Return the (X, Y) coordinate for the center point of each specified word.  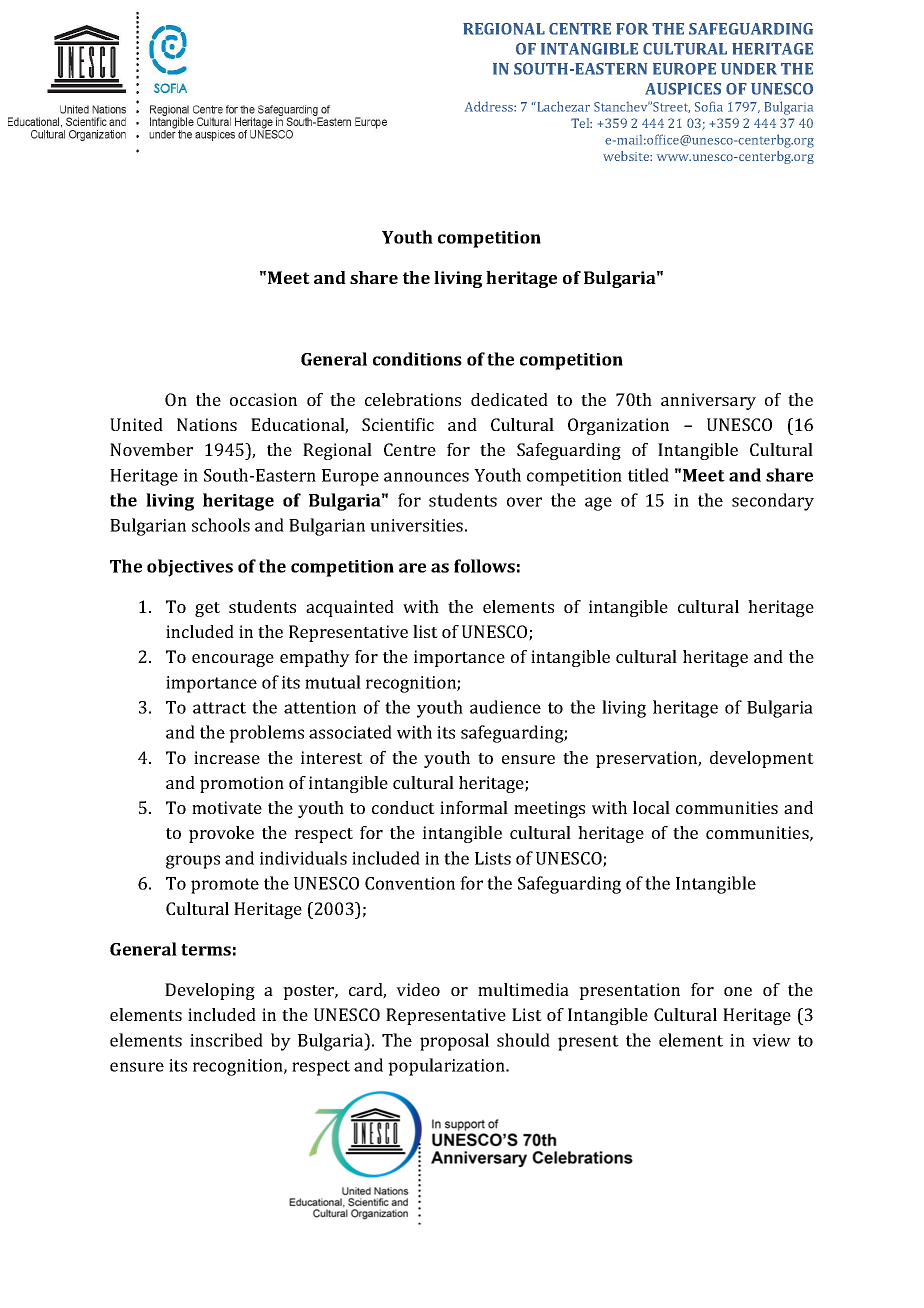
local (651, 807)
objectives (190, 568)
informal (474, 807)
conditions (417, 359)
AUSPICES (683, 89)
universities (416, 525)
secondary (773, 502)
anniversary (708, 401)
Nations (207, 424)
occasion (263, 399)
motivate (227, 807)
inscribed (226, 1040)
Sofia (709, 106)
